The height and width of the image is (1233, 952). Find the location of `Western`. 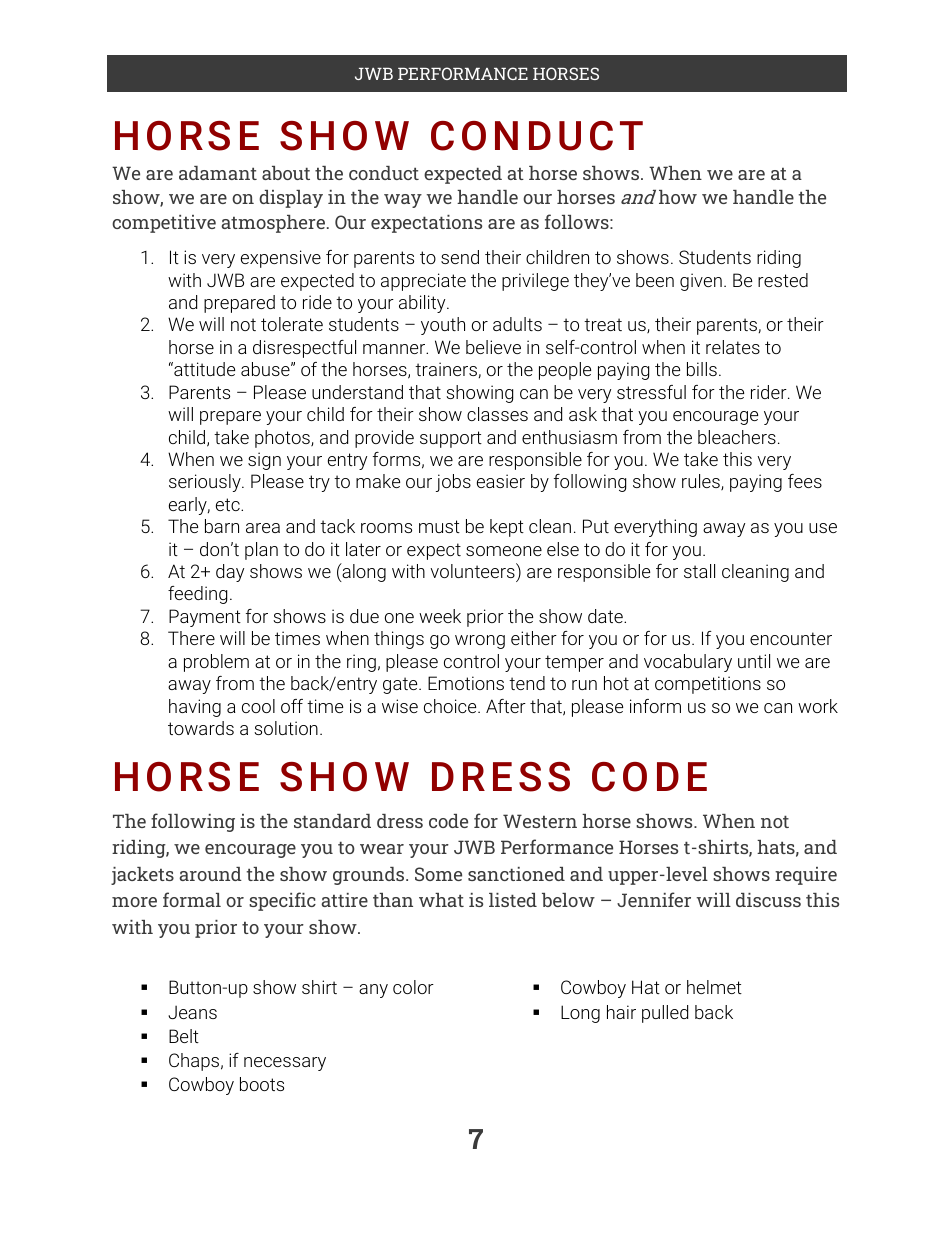

Western is located at coordinates (540, 821).
